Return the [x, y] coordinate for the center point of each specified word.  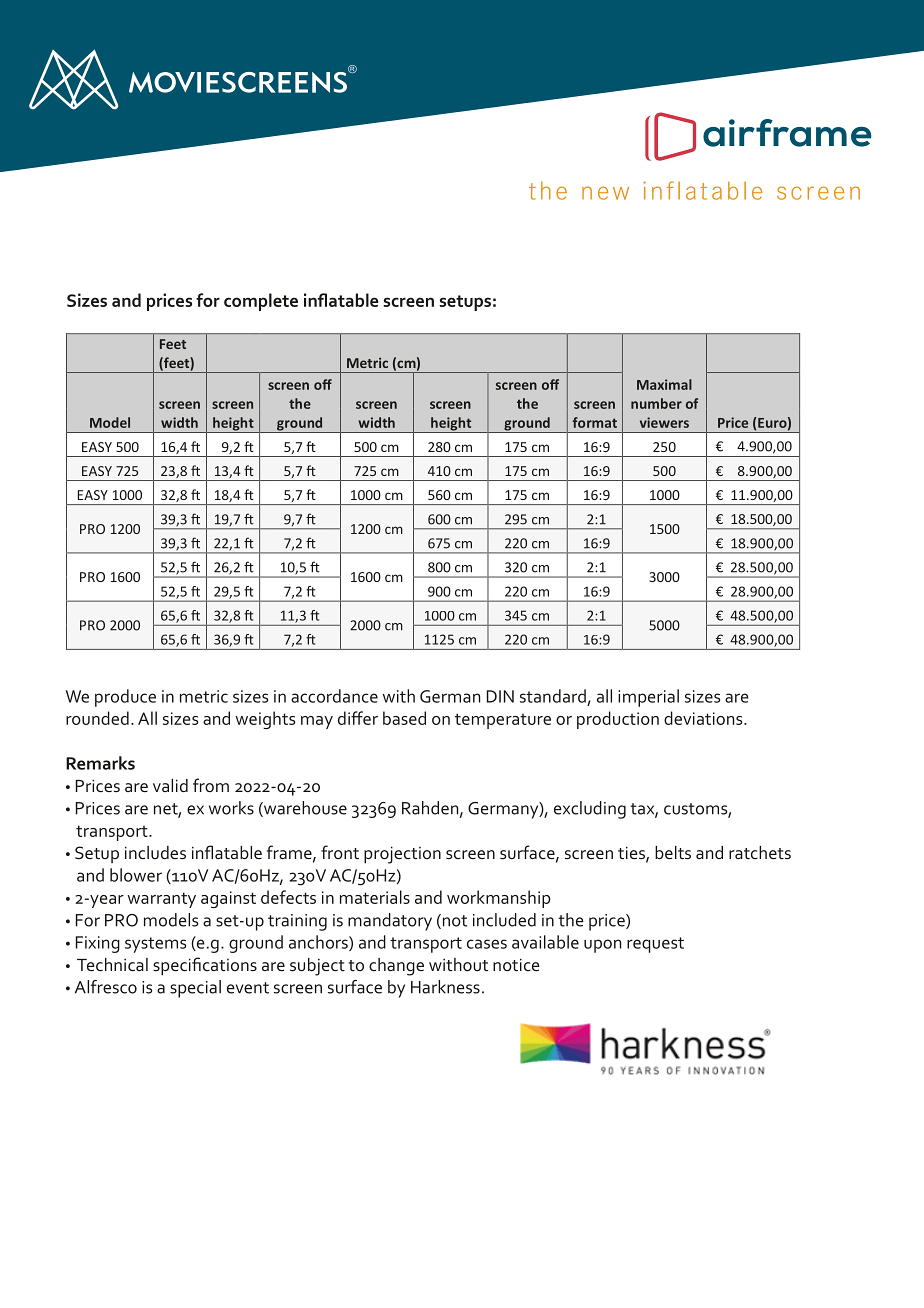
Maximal [664, 384]
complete [261, 302]
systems [155, 945]
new [605, 193]
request [655, 945]
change [396, 967]
